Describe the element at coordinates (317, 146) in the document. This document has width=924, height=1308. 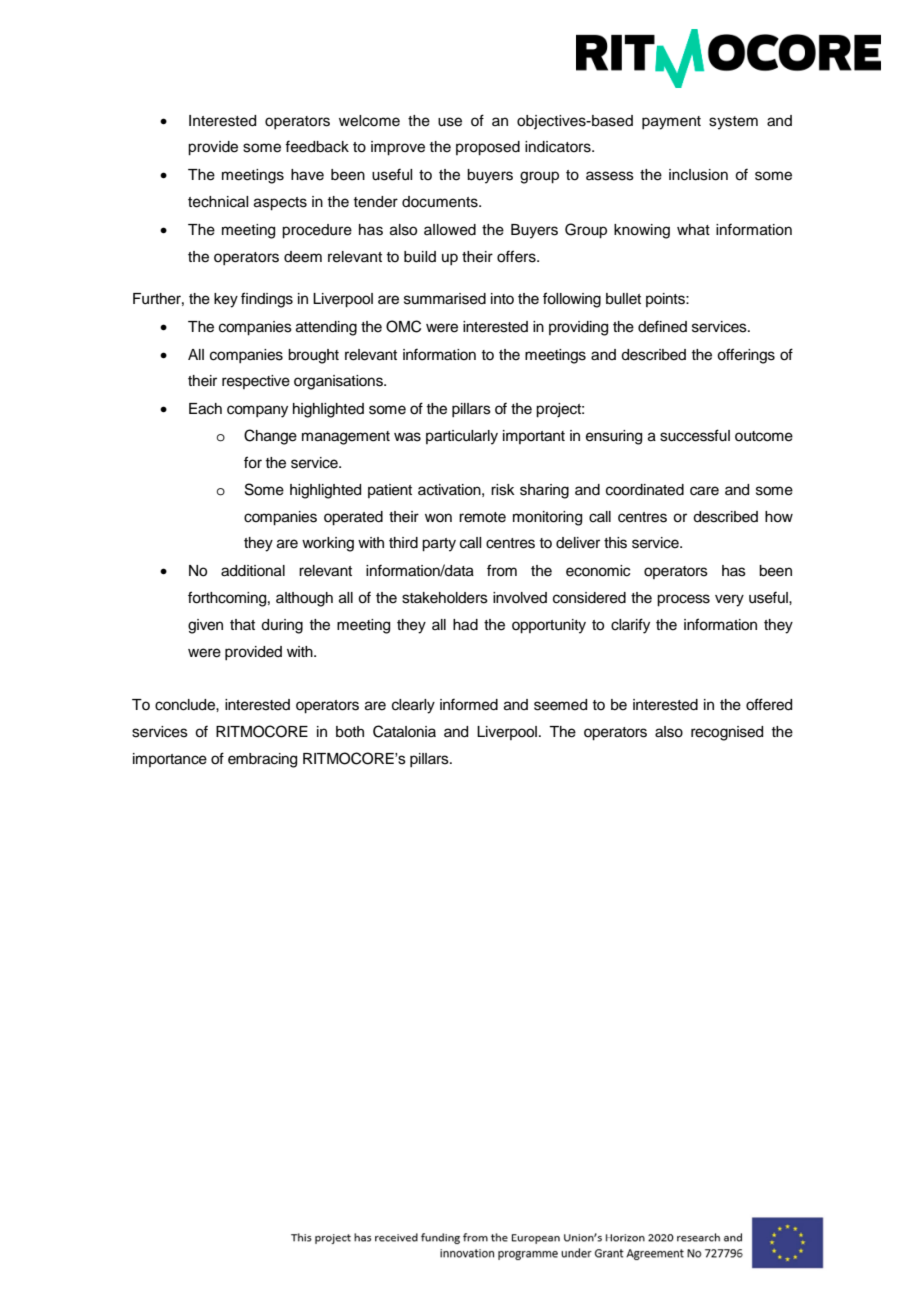
I see `feedback` at that location.
